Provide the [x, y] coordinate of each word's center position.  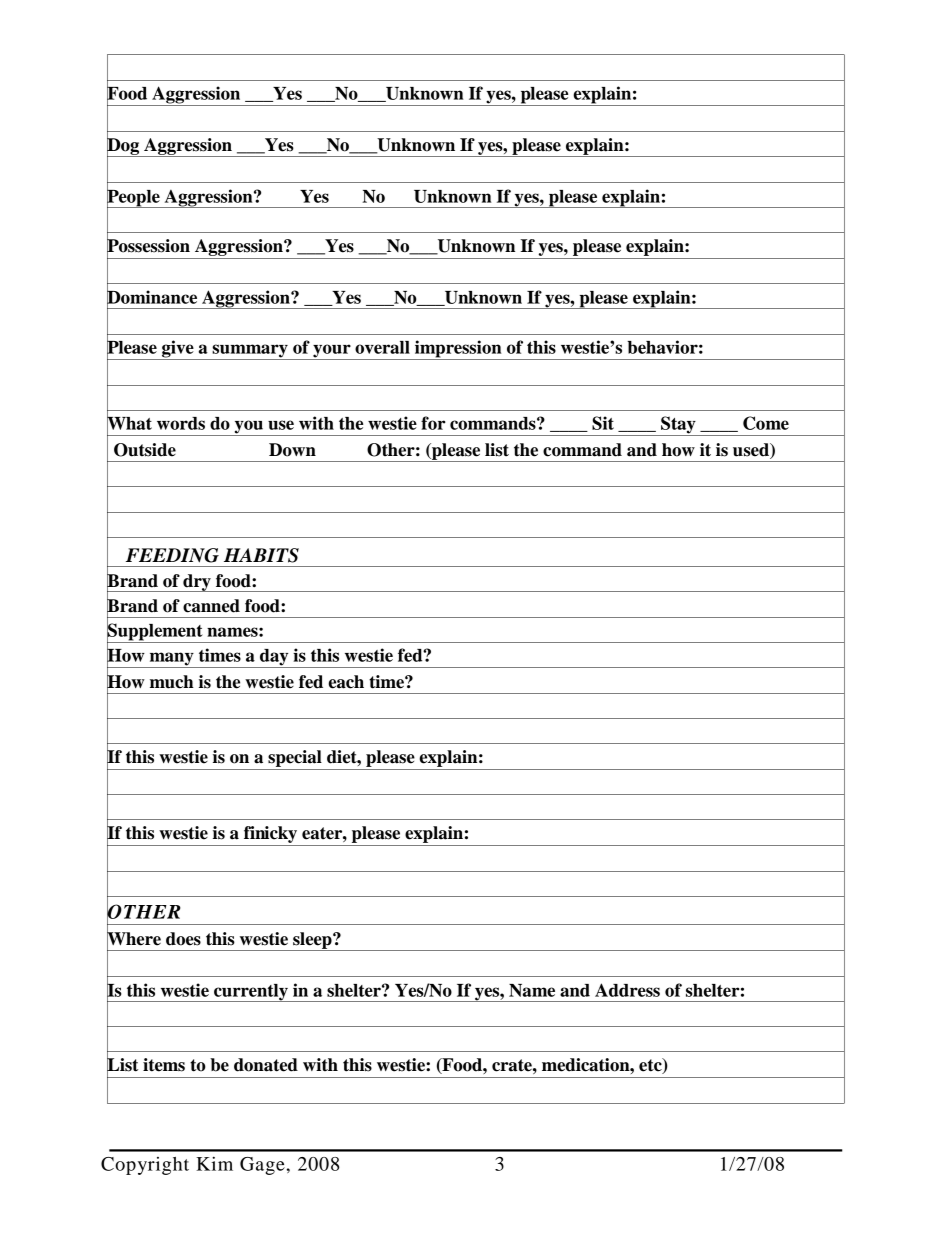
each [346, 682]
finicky [270, 834]
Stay [678, 426]
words [181, 423]
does [183, 939]
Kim [214, 1163]
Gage [262, 1166]
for [433, 423]
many [171, 660]
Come [766, 423]
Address [627, 990]
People [134, 198]
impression [458, 350]
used [752, 451]
